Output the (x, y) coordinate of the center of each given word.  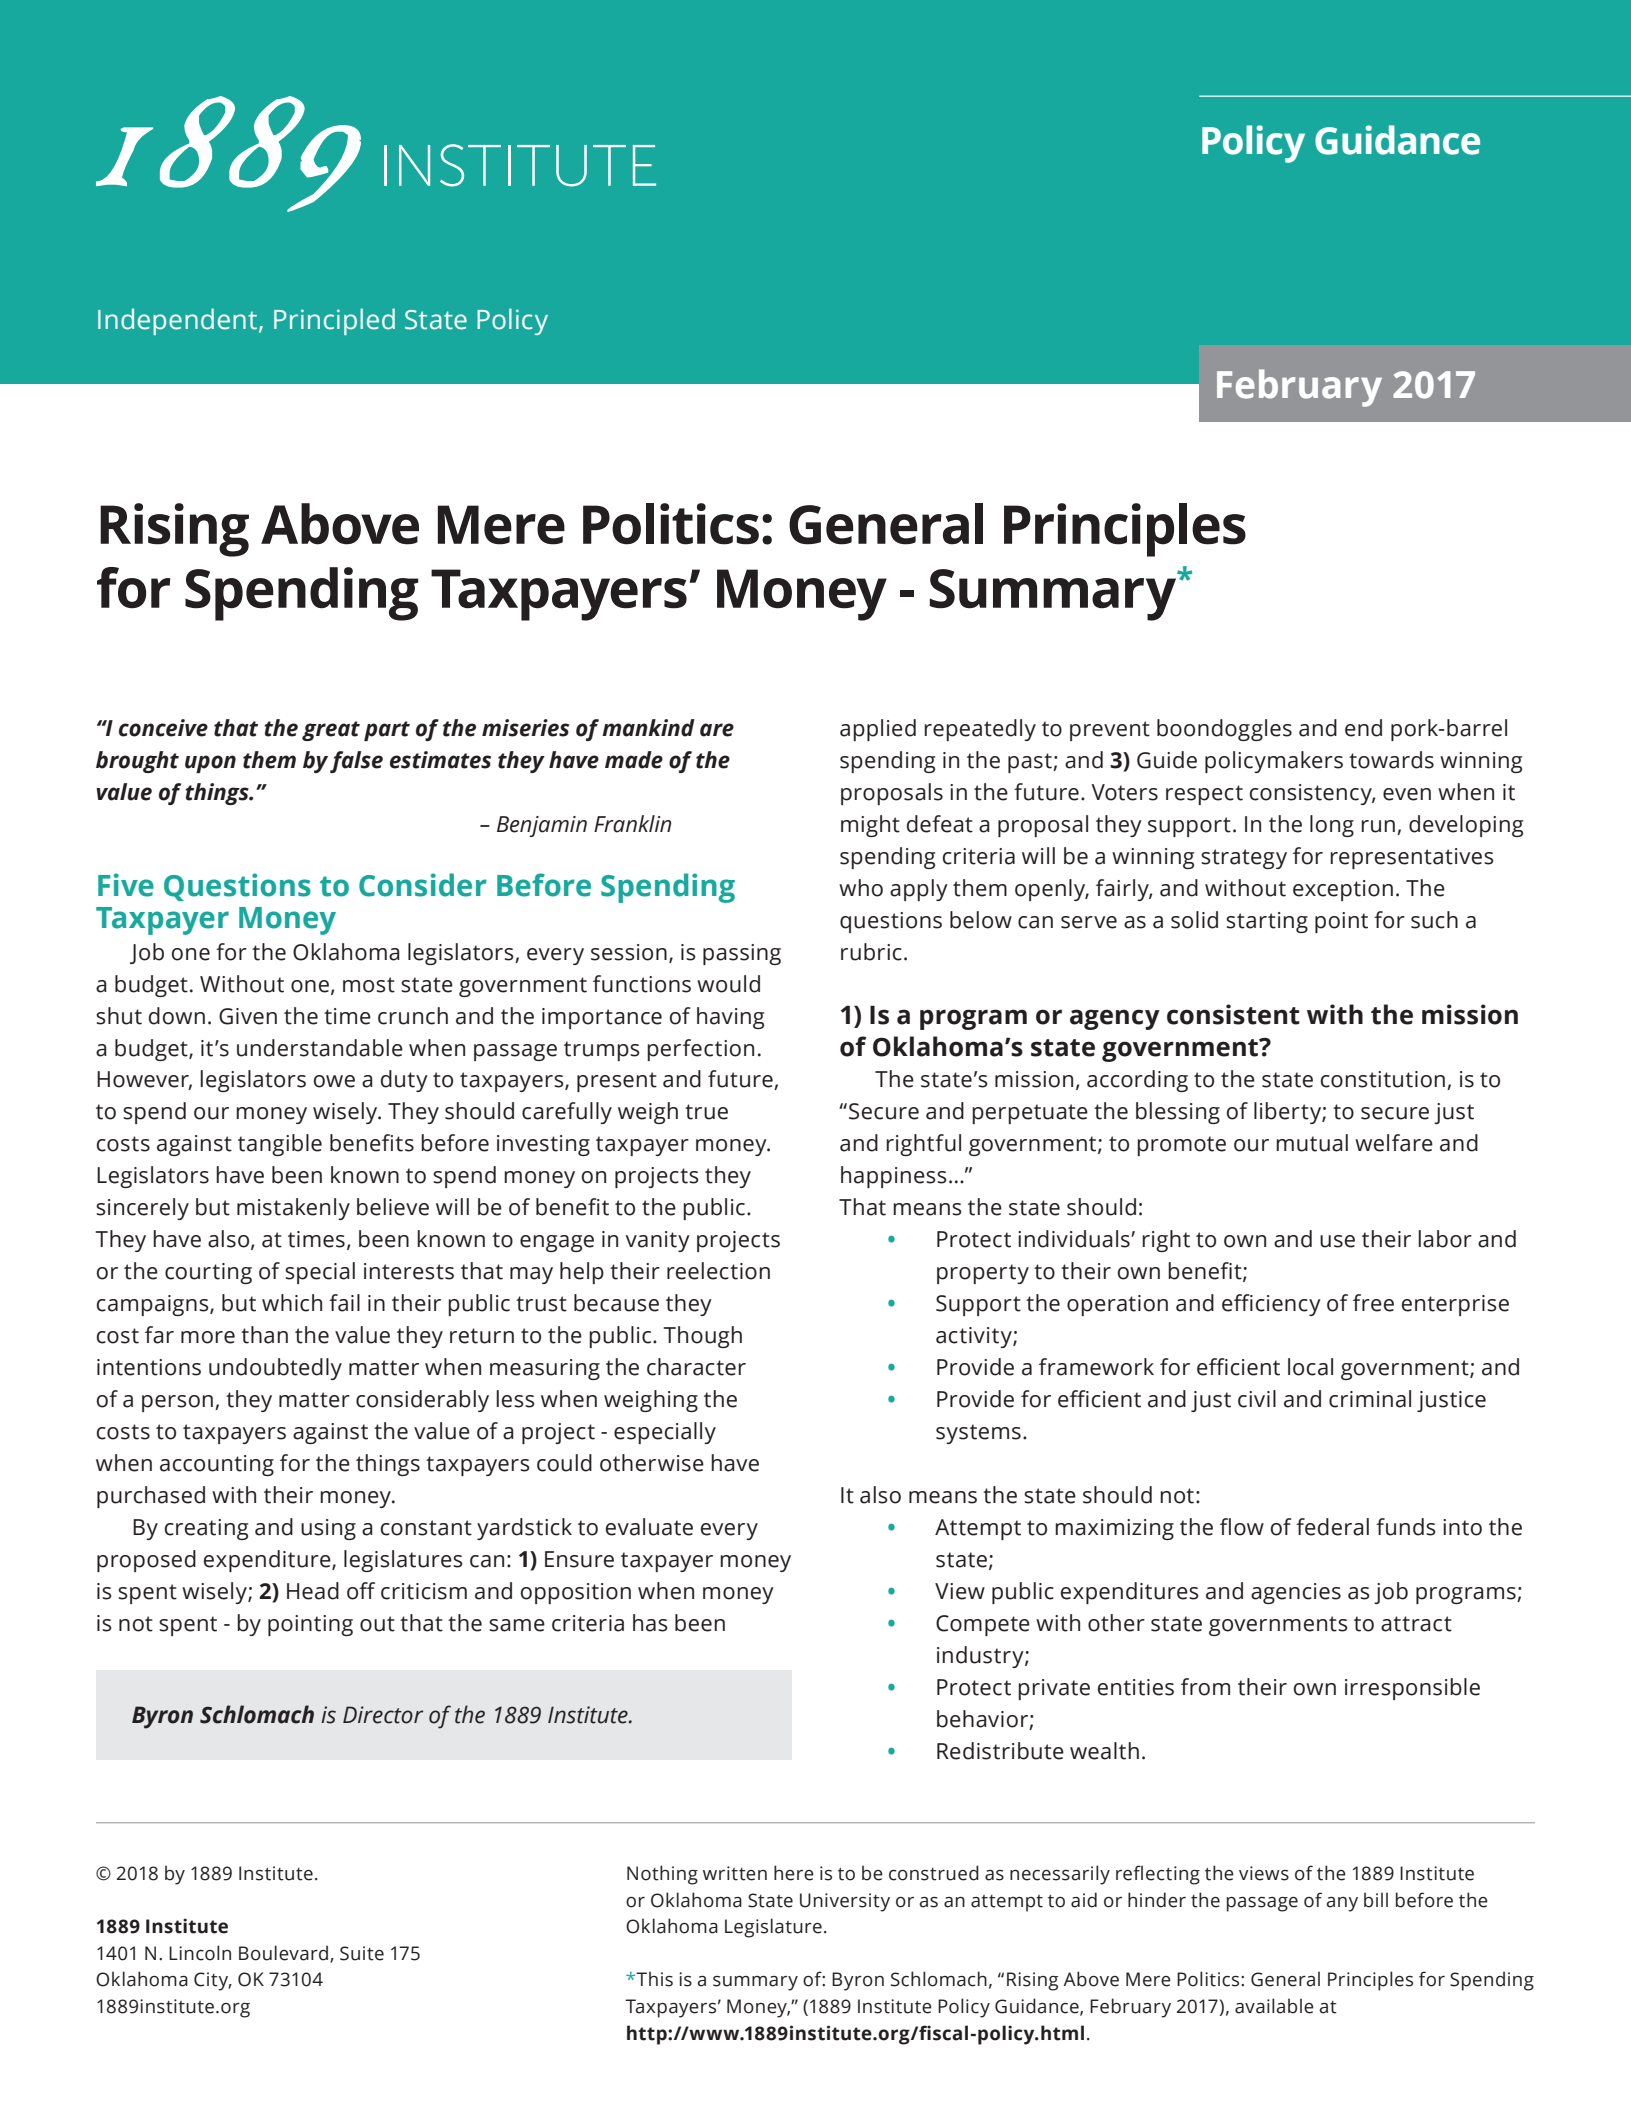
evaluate (649, 1527)
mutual (1312, 1143)
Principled (334, 321)
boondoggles (1224, 730)
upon (210, 764)
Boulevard (283, 1953)
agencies (1296, 1593)
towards (1391, 760)
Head (313, 1591)
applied (878, 730)
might (870, 826)
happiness (894, 1177)
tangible (280, 1145)
